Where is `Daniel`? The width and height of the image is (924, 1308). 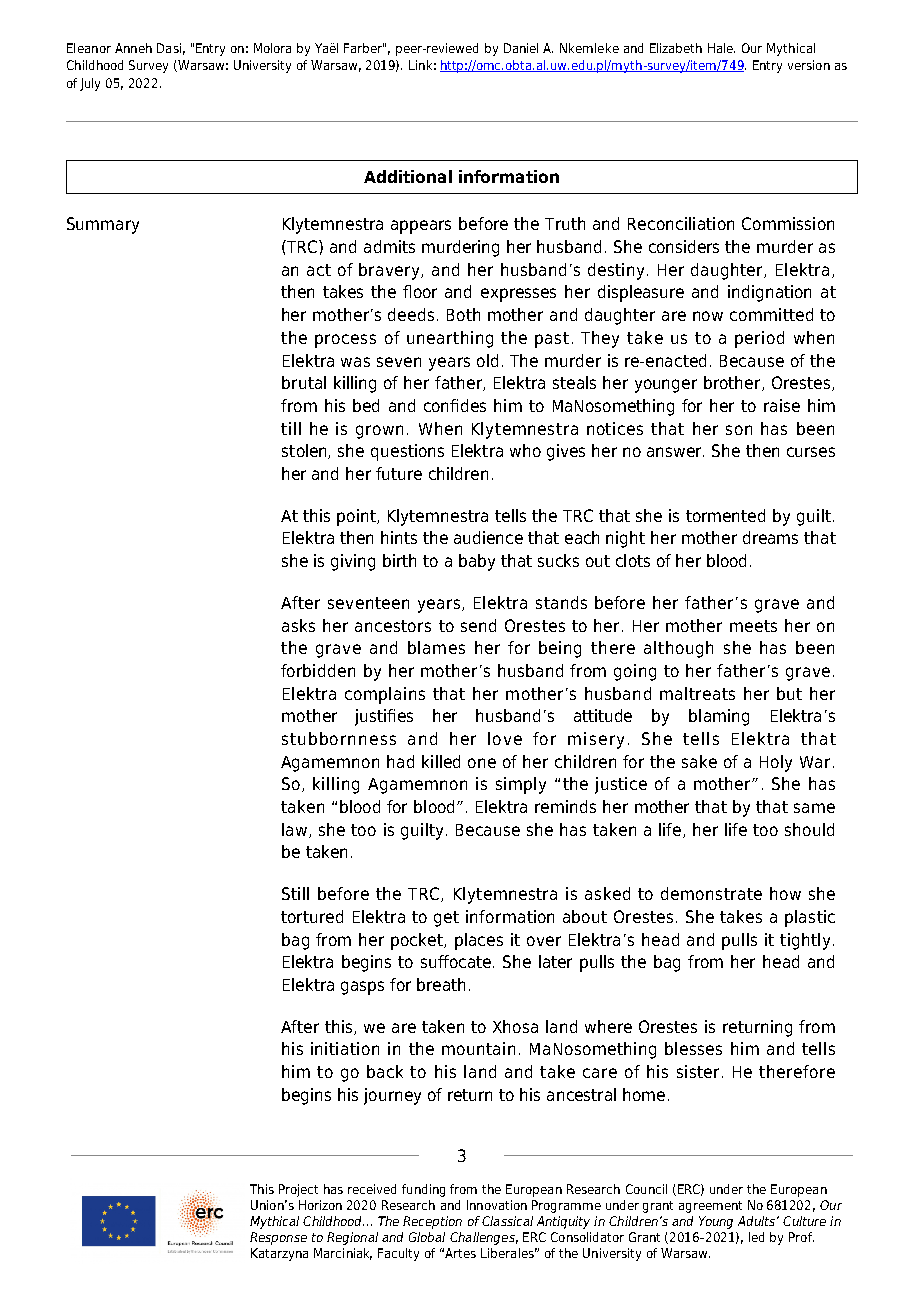
Daniel is located at coordinates (521, 48).
